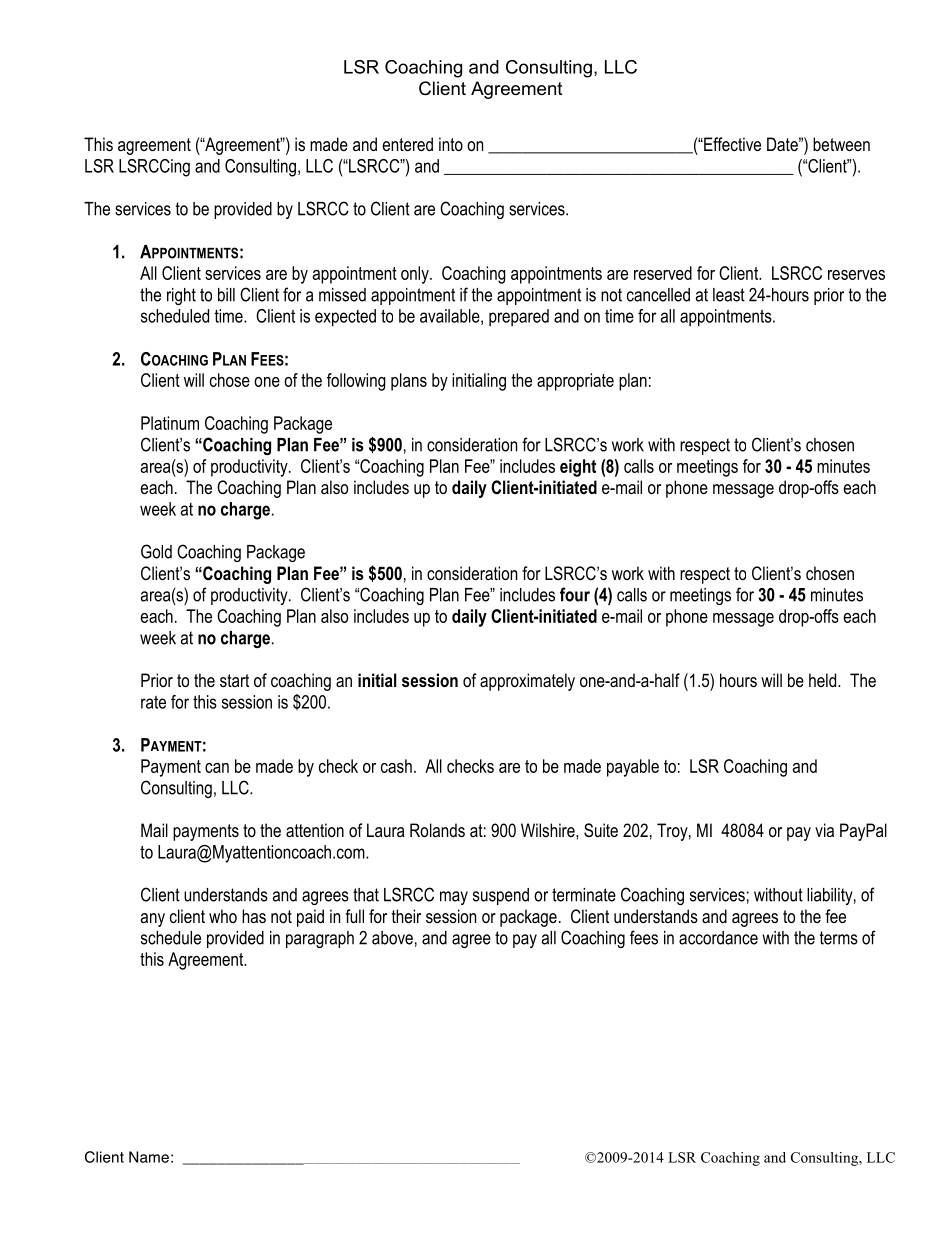 The width and height of the page is (952, 1233). What do you see at coordinates (451, 144) in the page?
I see `into` at bounding box center [451, 144].
